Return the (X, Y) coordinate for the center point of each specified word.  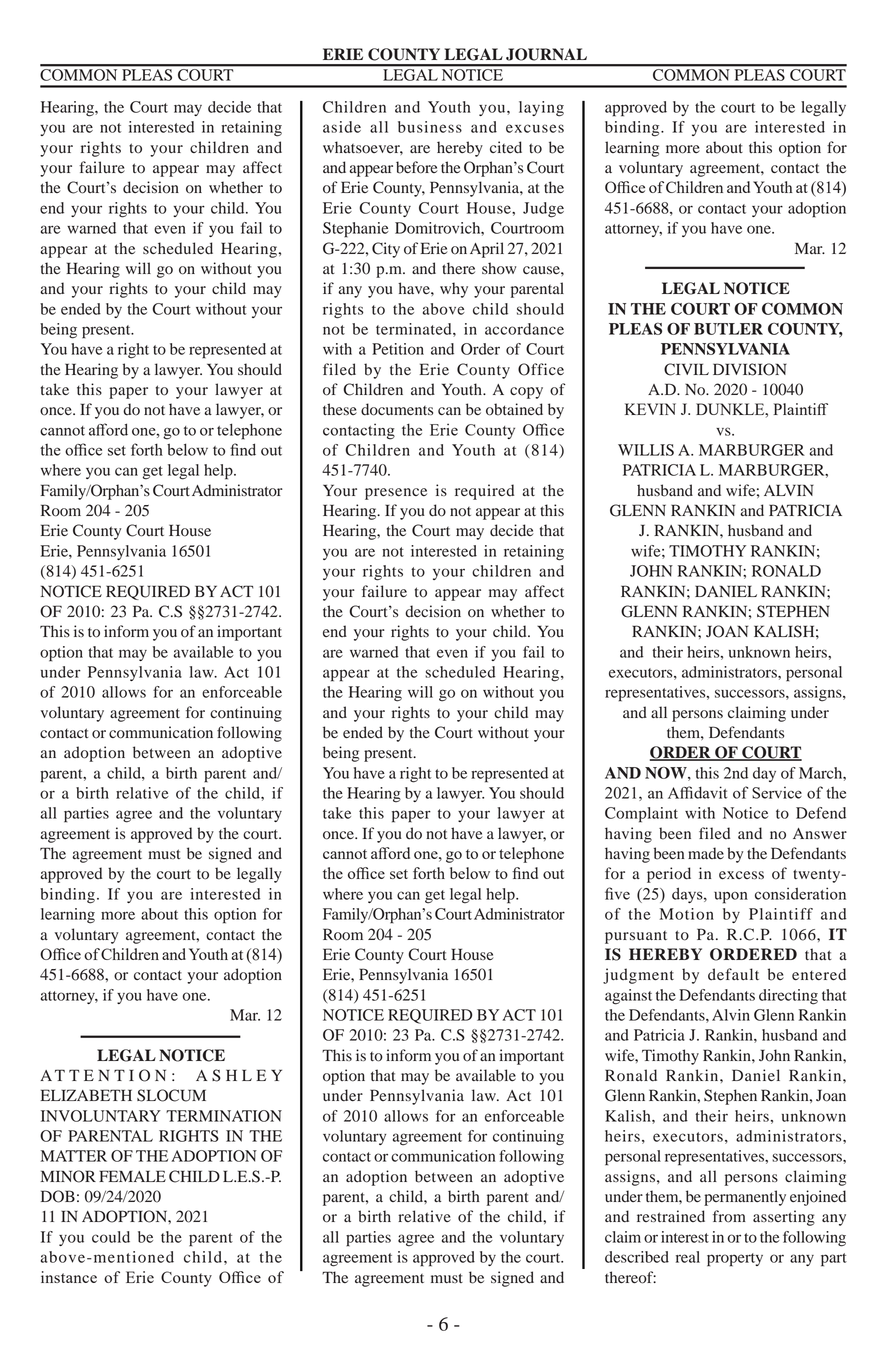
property (735, 1260)
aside (342, 127)
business (430, 127)
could (111, 1237)
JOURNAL (546, 54)
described (637, 1257)
